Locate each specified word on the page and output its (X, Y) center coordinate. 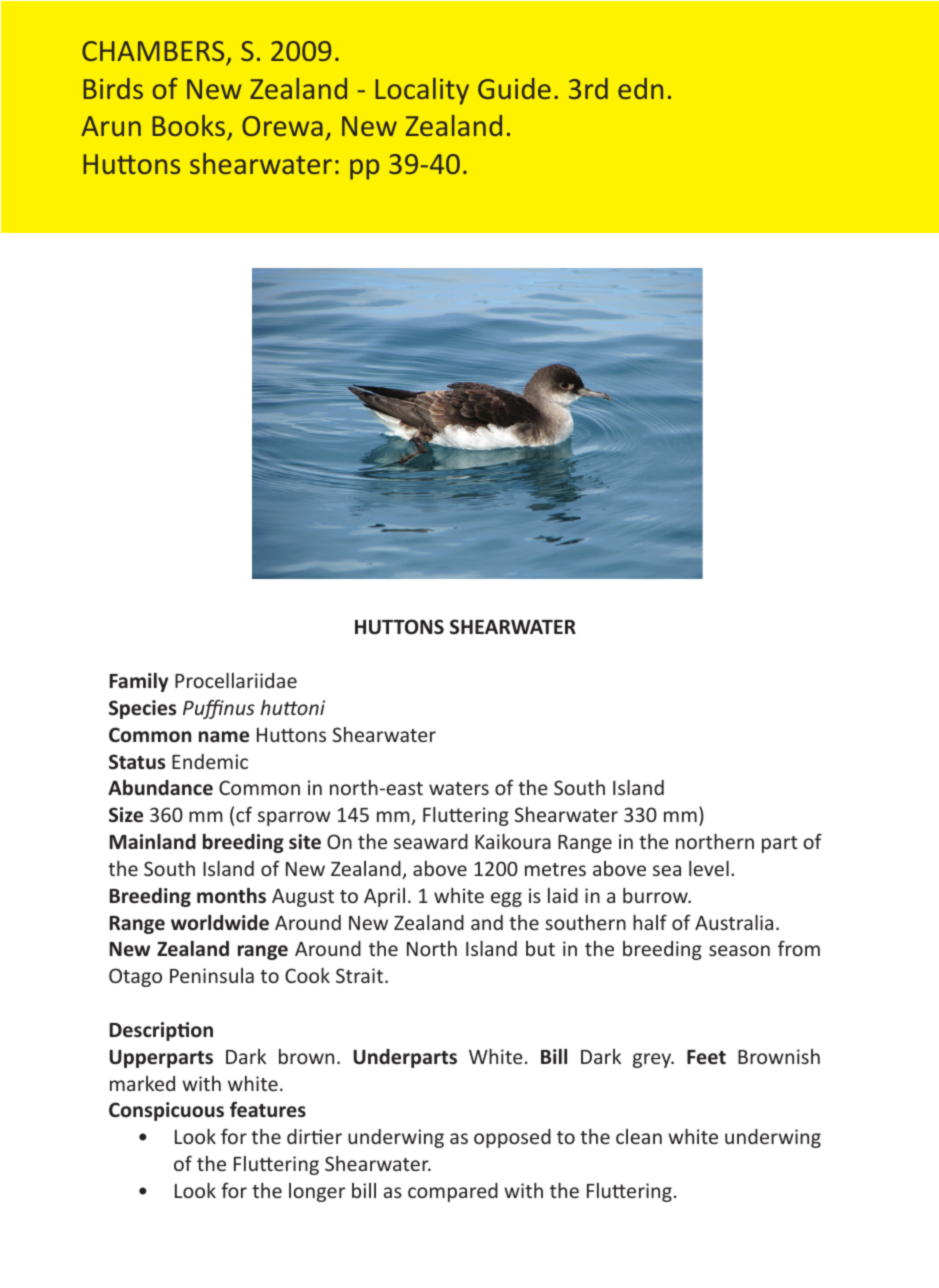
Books (189, 125)
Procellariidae (236, 680)
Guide (514, 88)
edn (640, 88)
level (709, 868)
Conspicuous (166, 1111)
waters (459, 788)
